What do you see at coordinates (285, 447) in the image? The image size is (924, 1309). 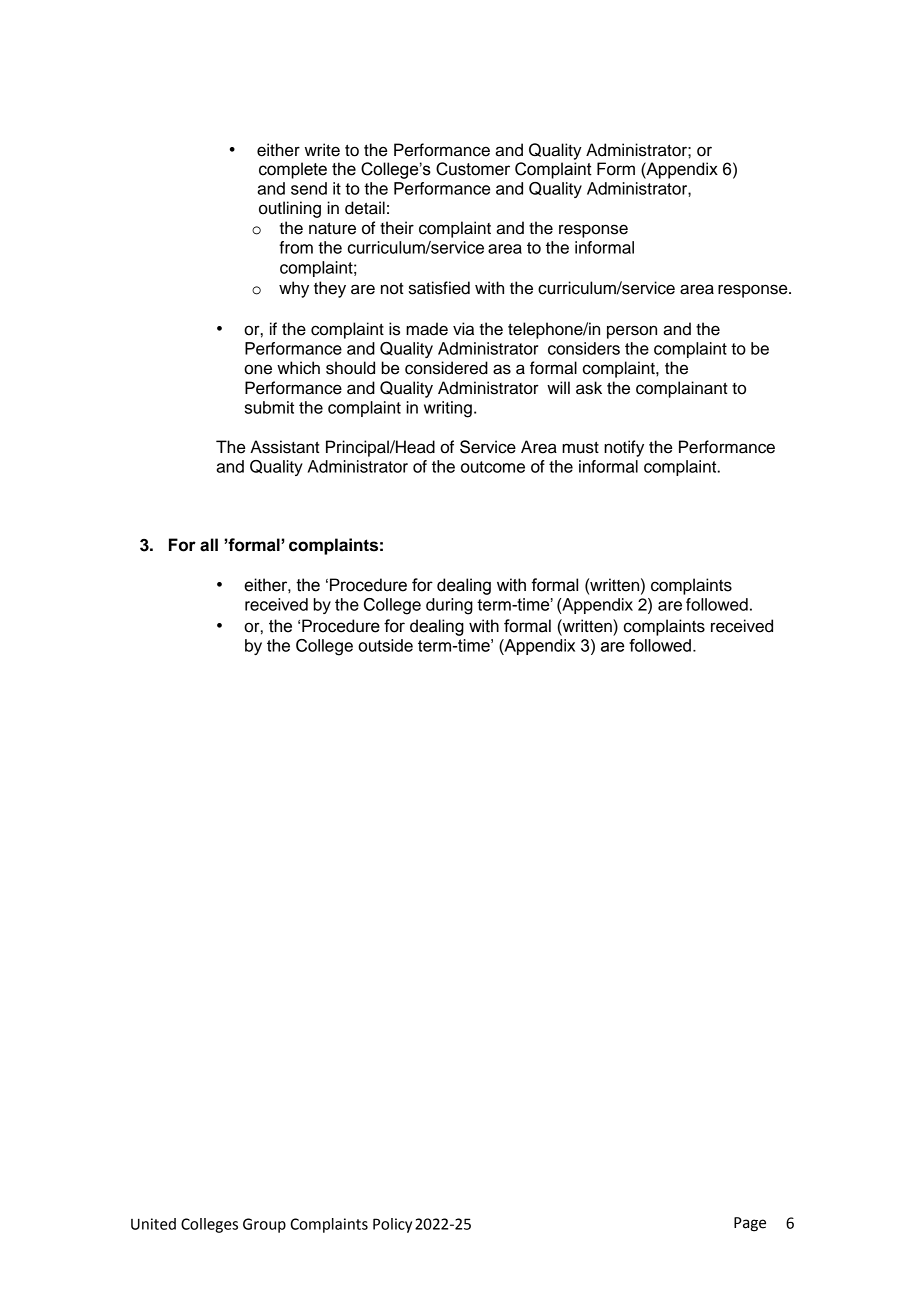 I see `Assistant` at bounding box center [285, 447].
